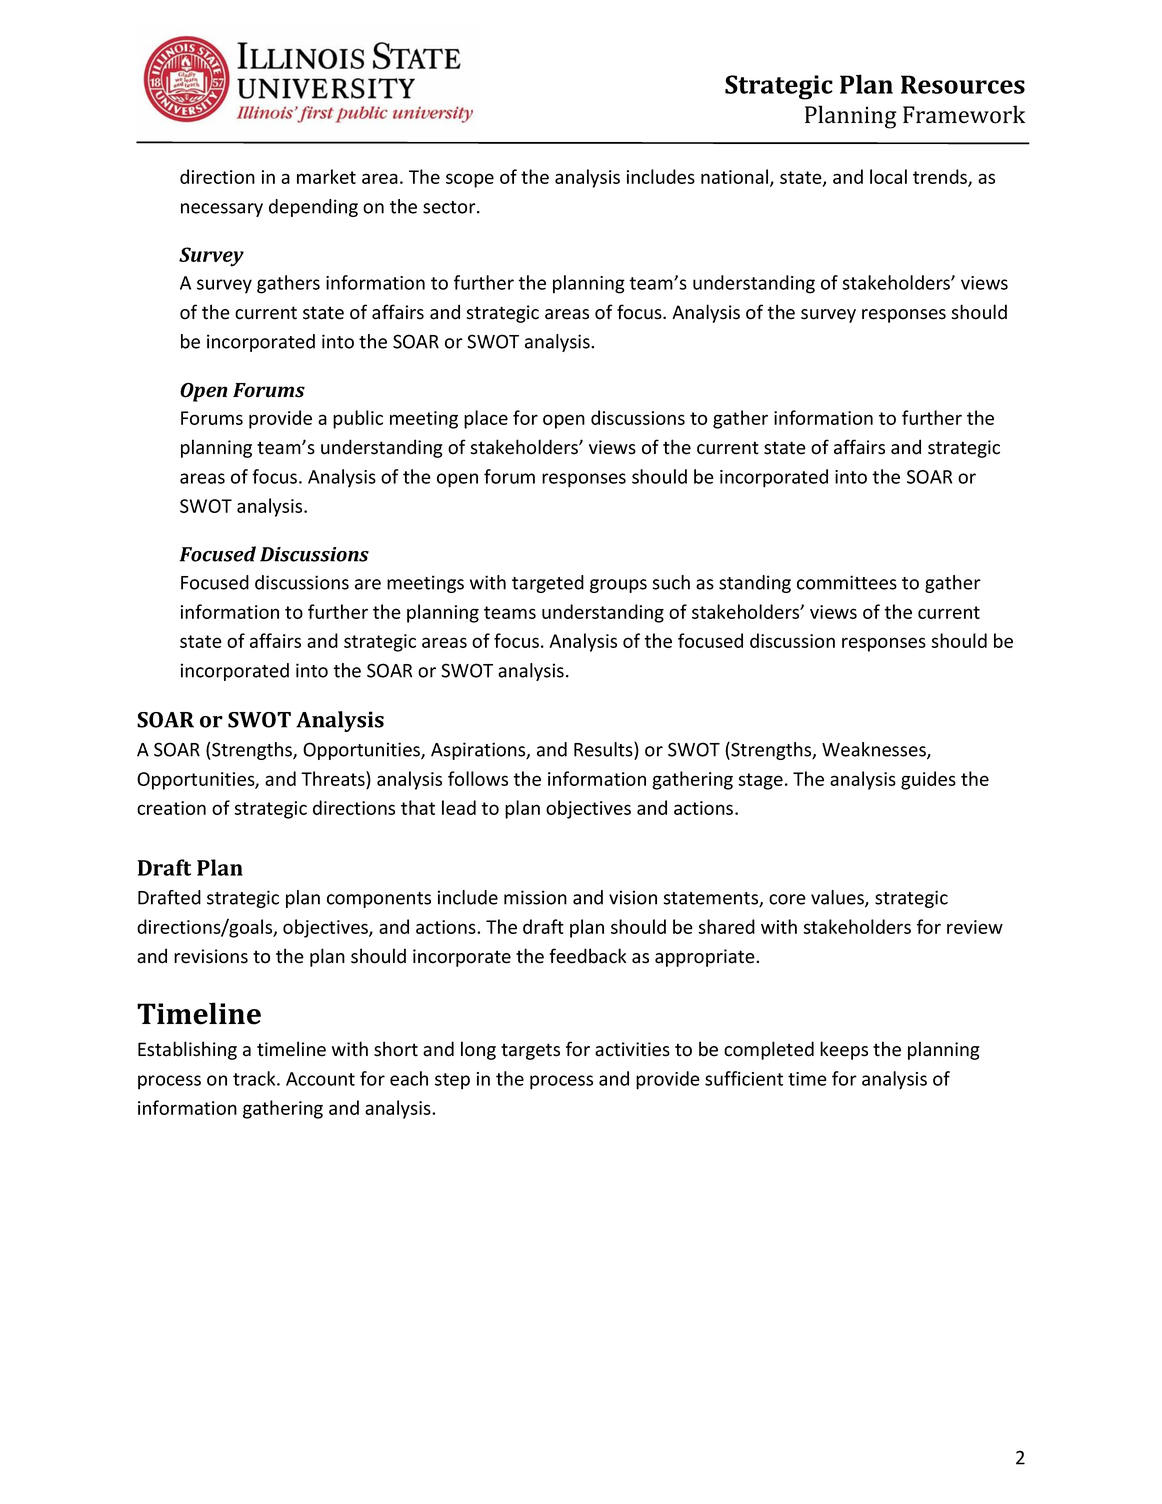 This screenshot has width=1162, height=1504. I want to click on place, so click(486, 419).
